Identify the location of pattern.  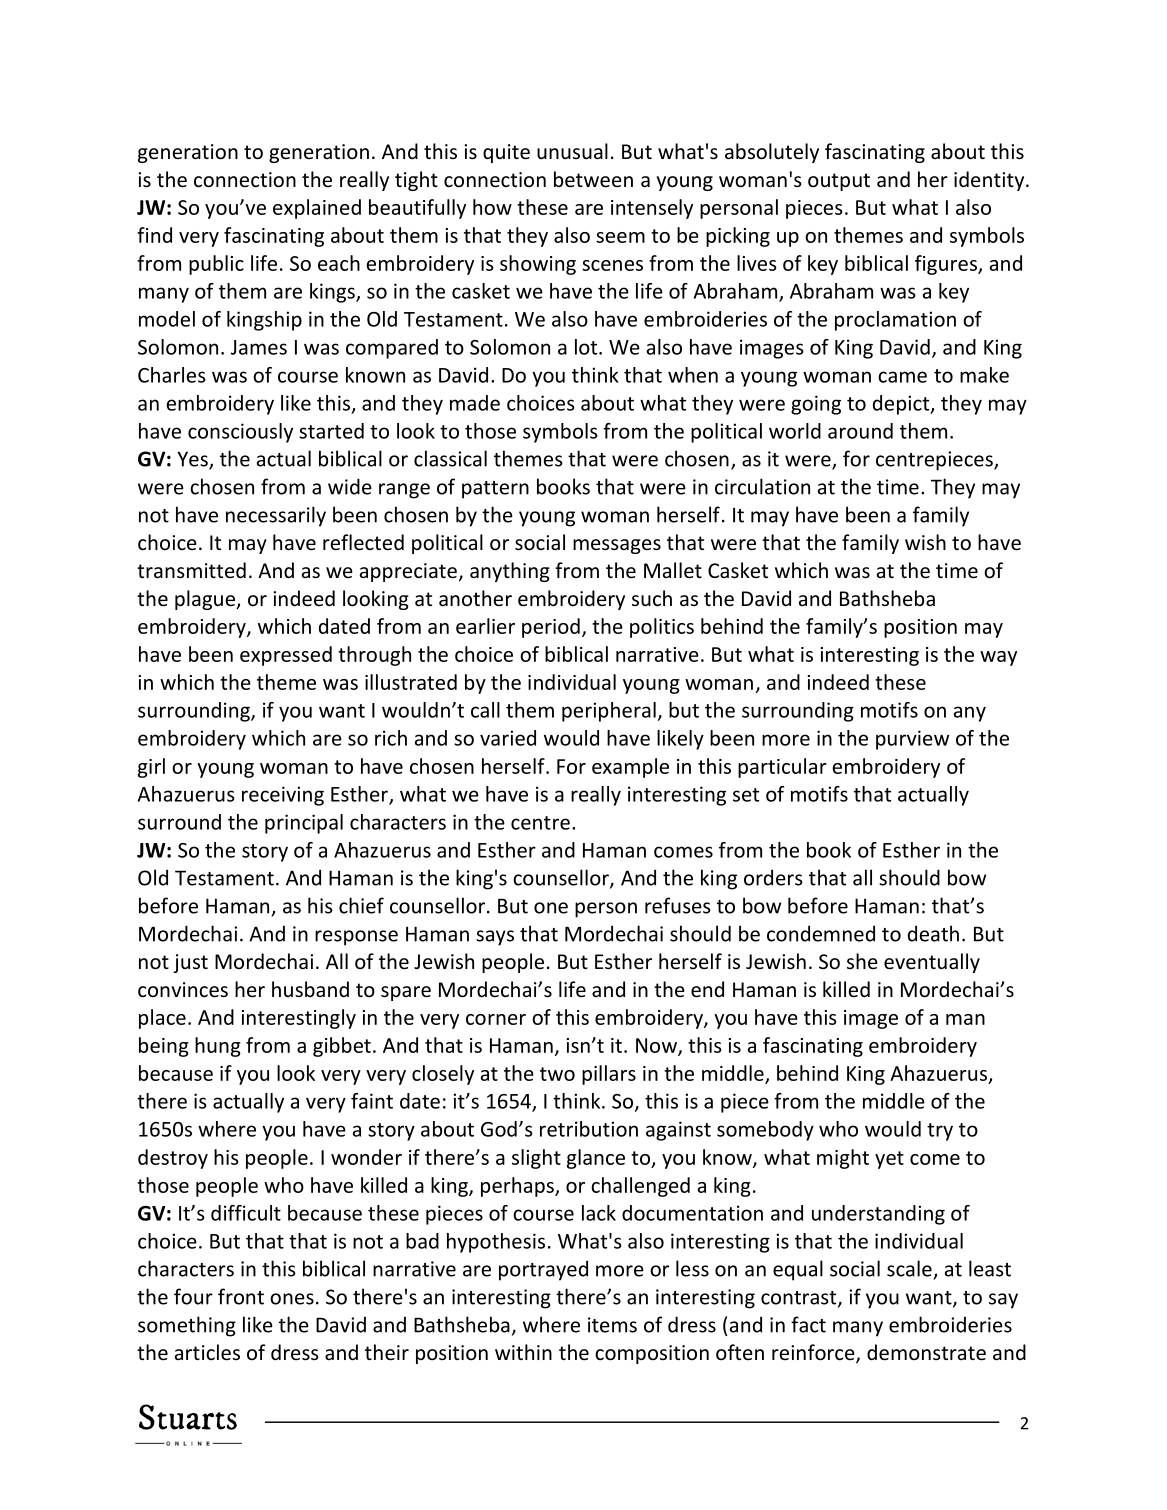
(495, 490).
